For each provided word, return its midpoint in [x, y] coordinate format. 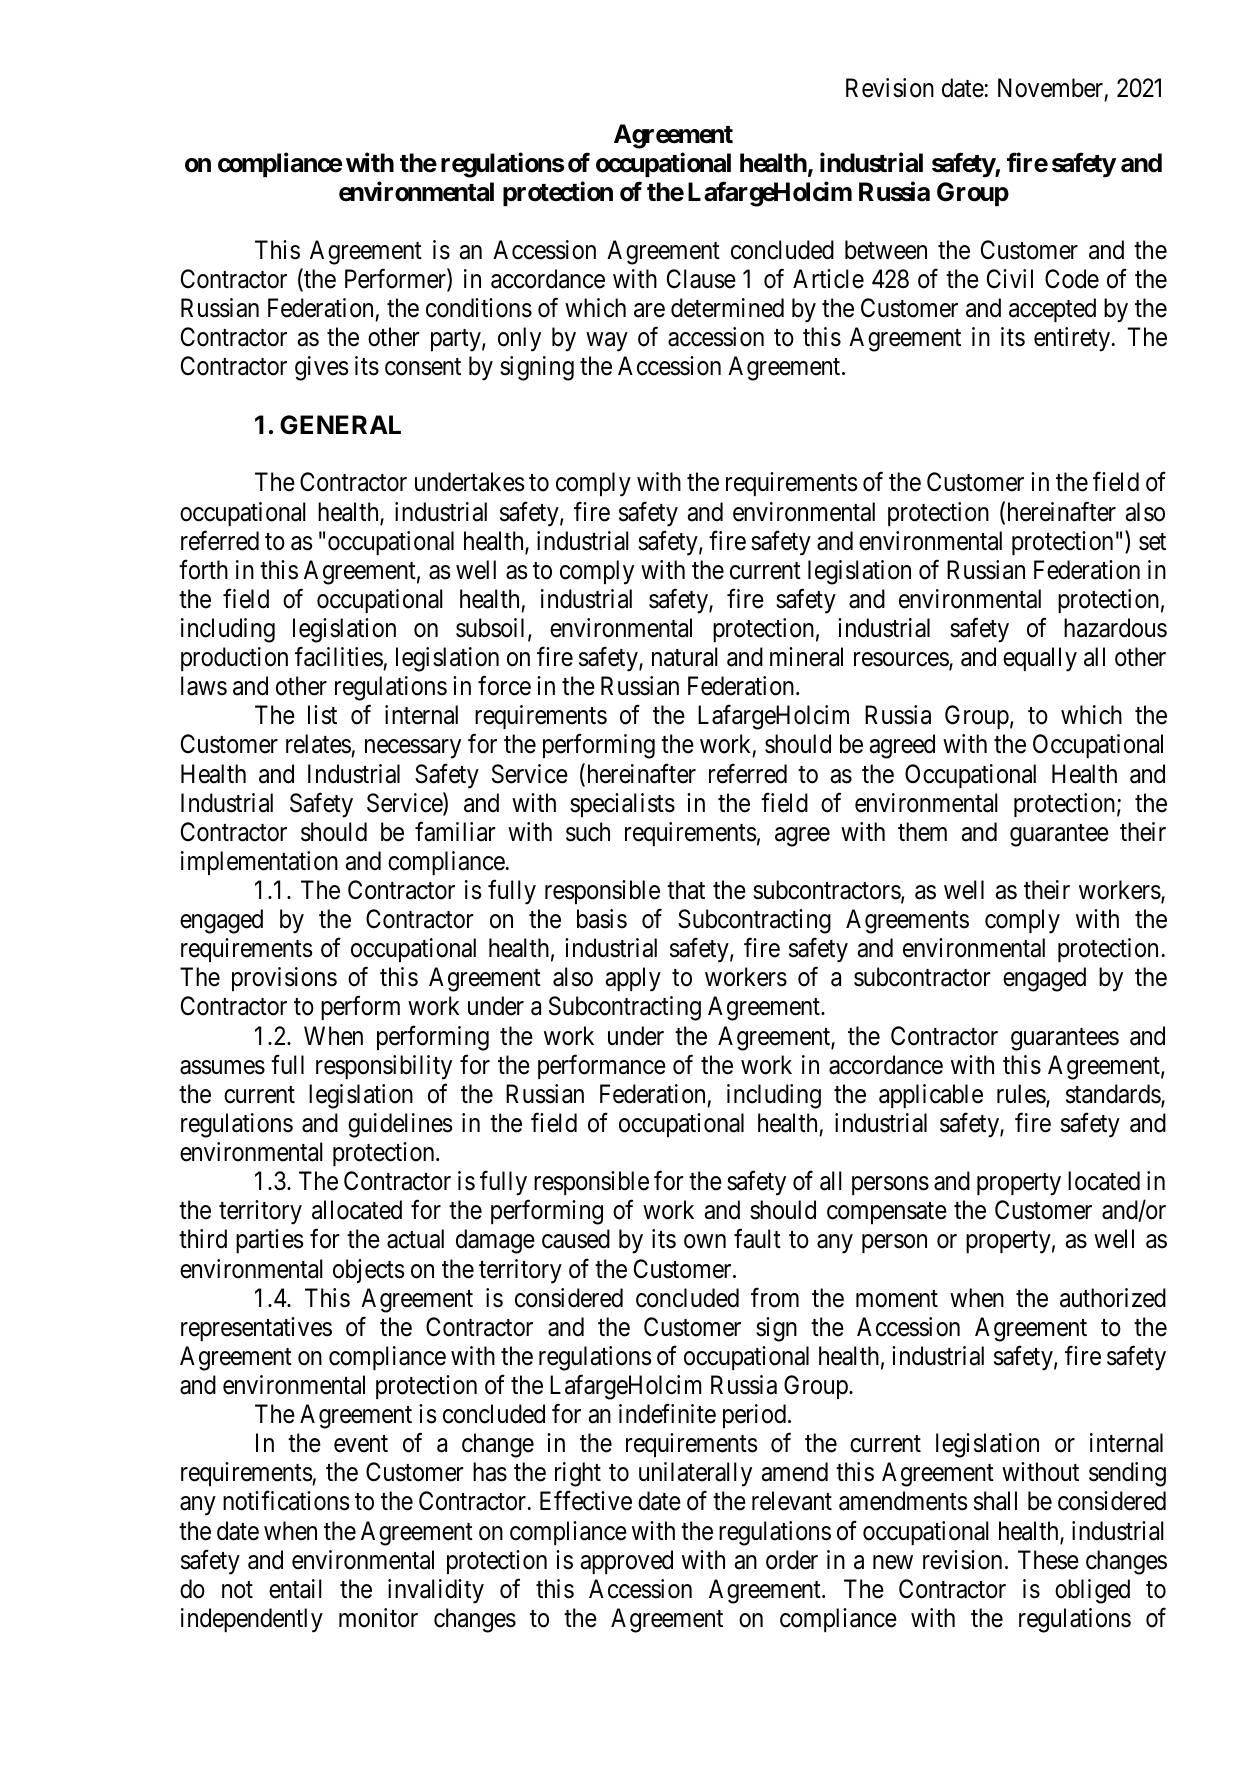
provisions [284, 979]
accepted [1052, 310]
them [922, 832]
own [705, 1242]
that [686, 890]
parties [269, 1241]
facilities [339, 657]
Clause [701, 279]
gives [321, 368]
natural [685, 657]
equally [1040, 659]
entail [295, 1589]
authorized [1113, 1298]
